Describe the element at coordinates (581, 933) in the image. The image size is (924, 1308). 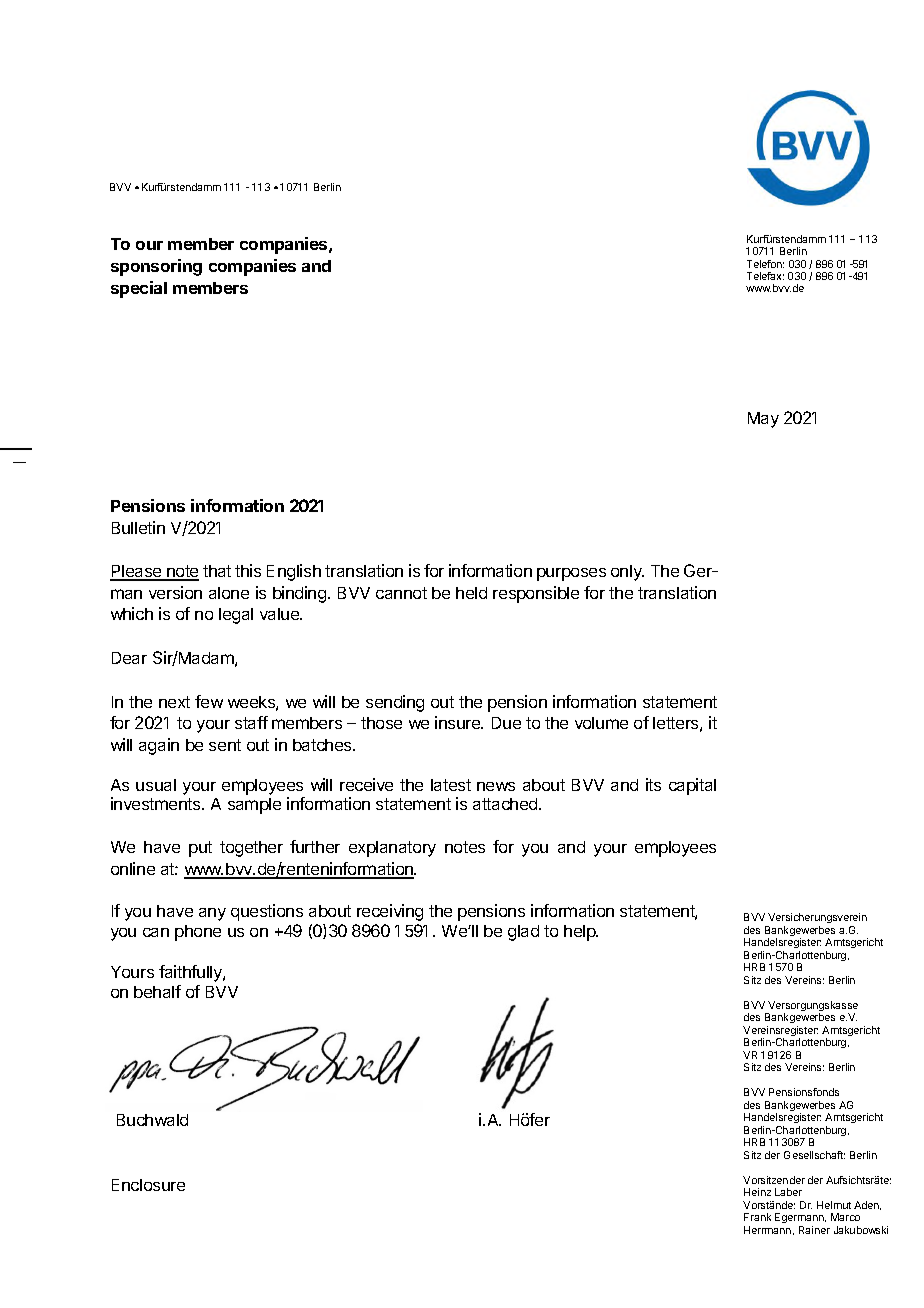
I see `help` at that location.
